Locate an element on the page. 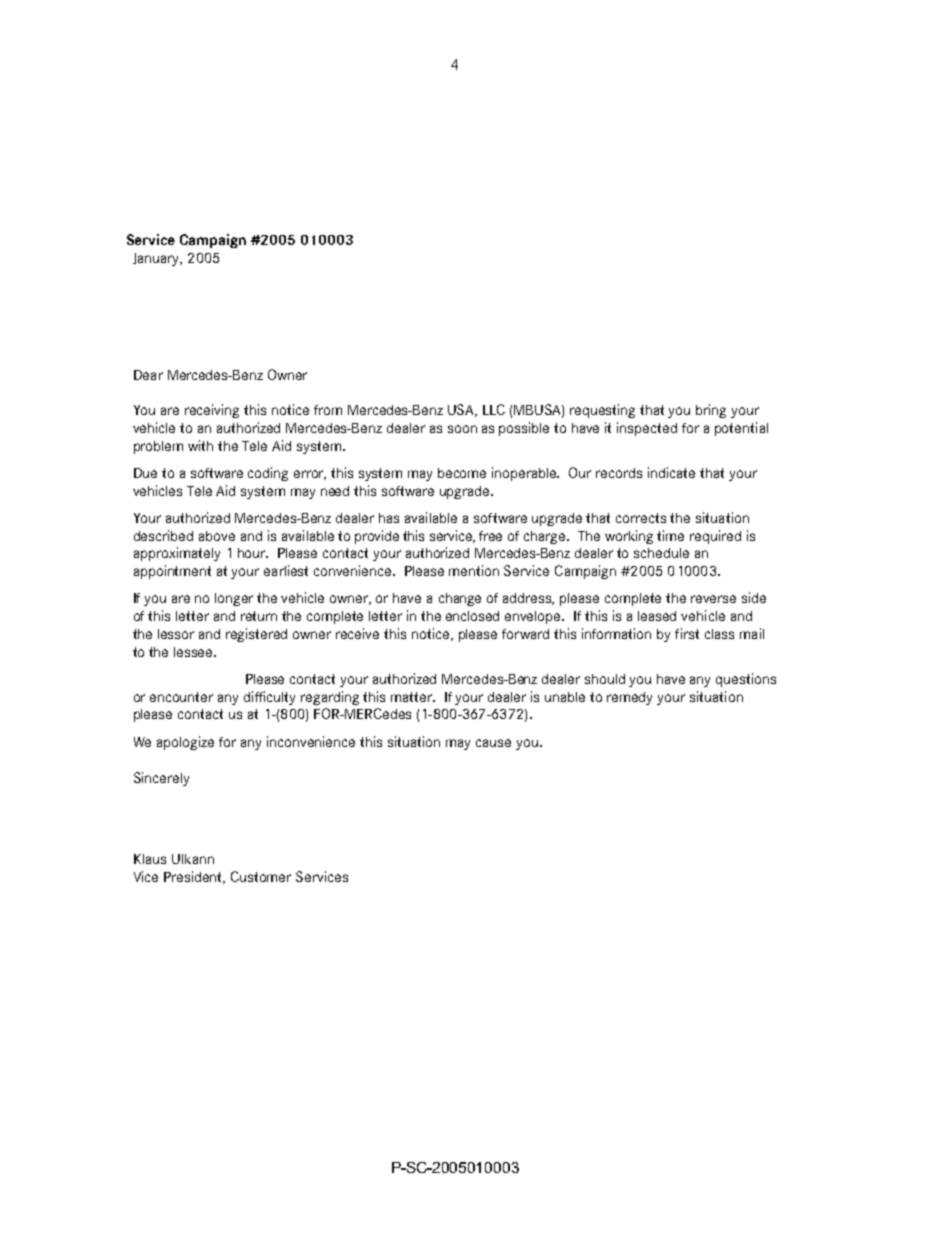  corrects is located at coordinates (641, 518).
